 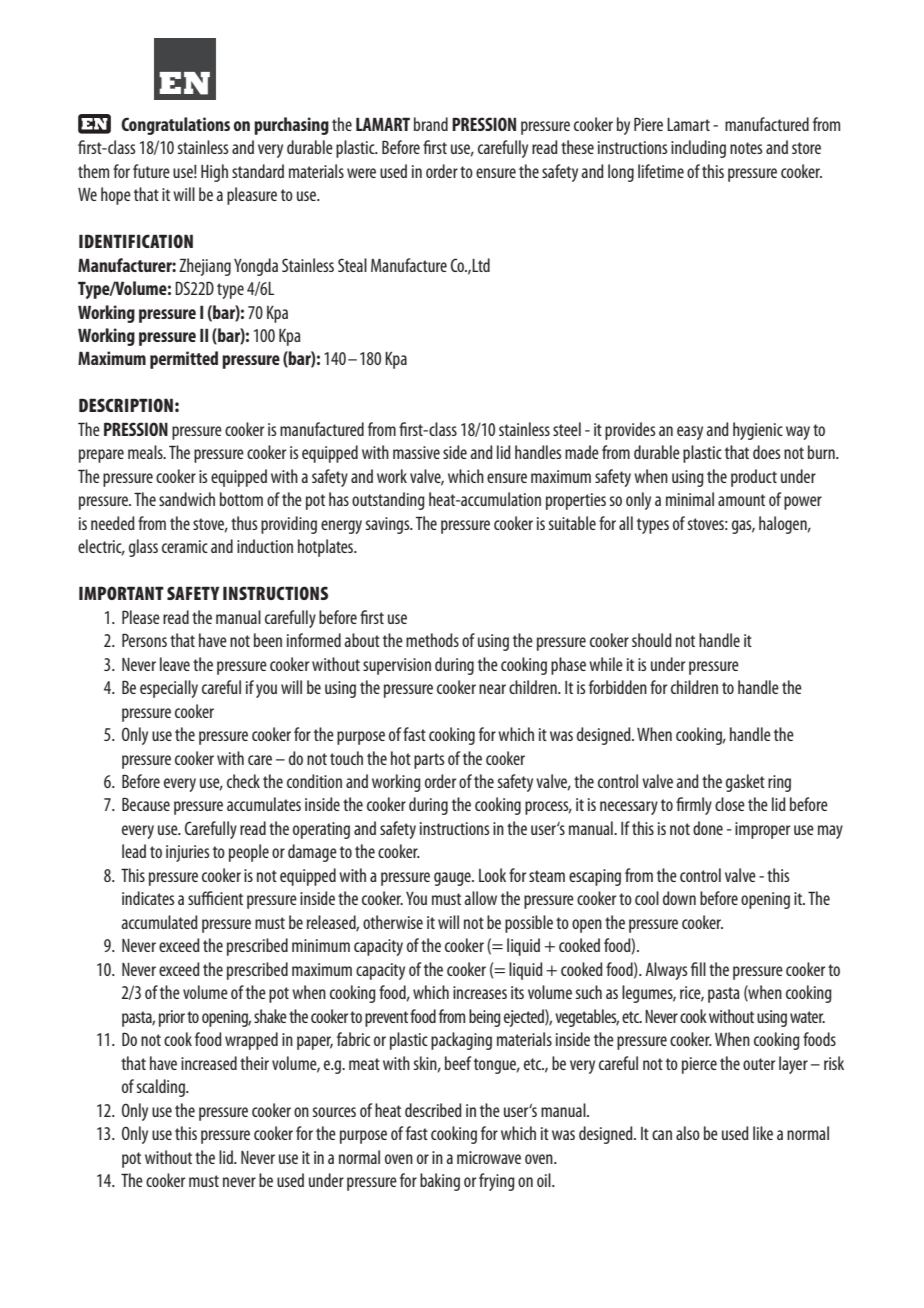 I want to click on future, so click(x=151, y=171).
